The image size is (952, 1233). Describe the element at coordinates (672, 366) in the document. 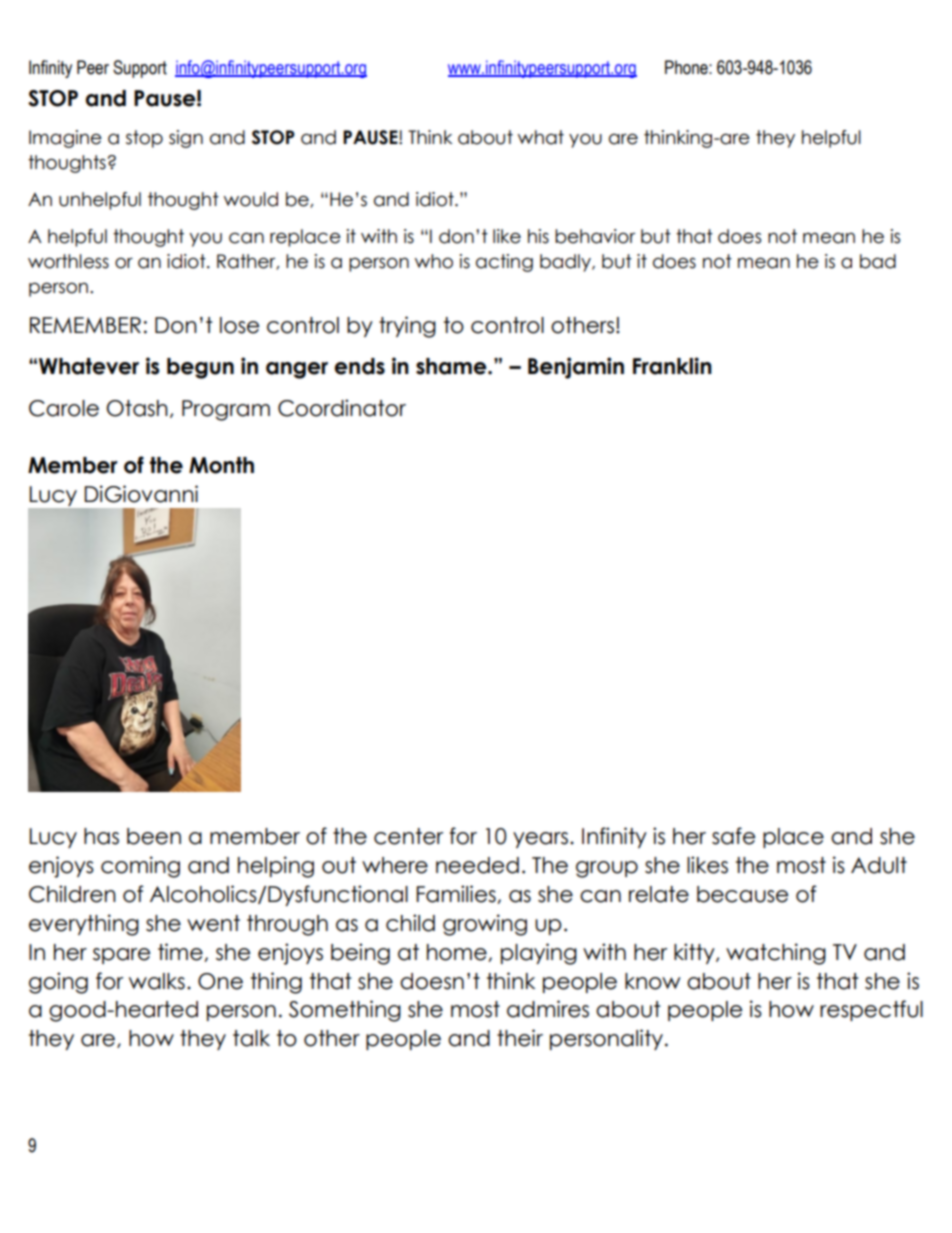

I see `Franklin` at that location.
